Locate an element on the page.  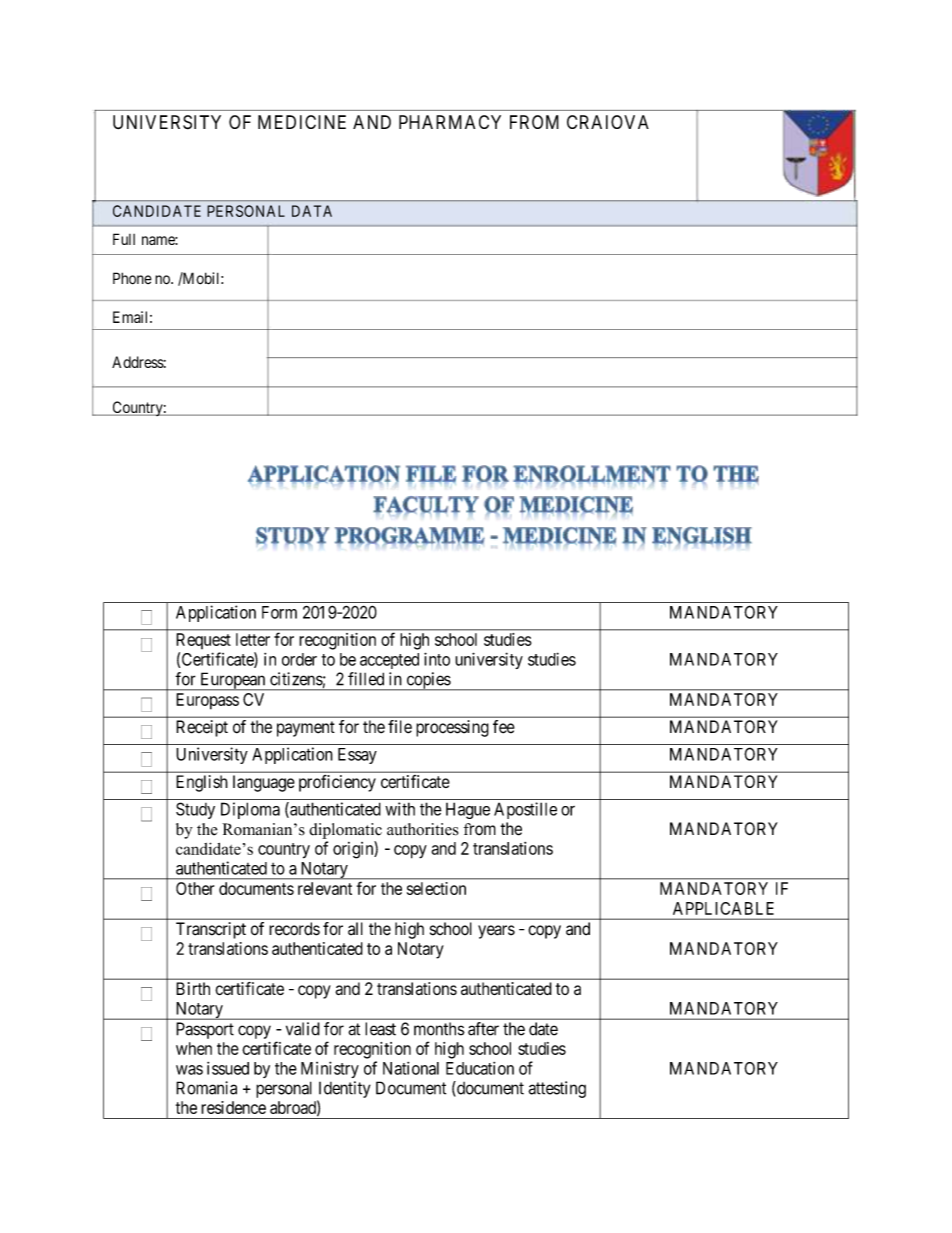
into is located at coordinates (437, 659).
